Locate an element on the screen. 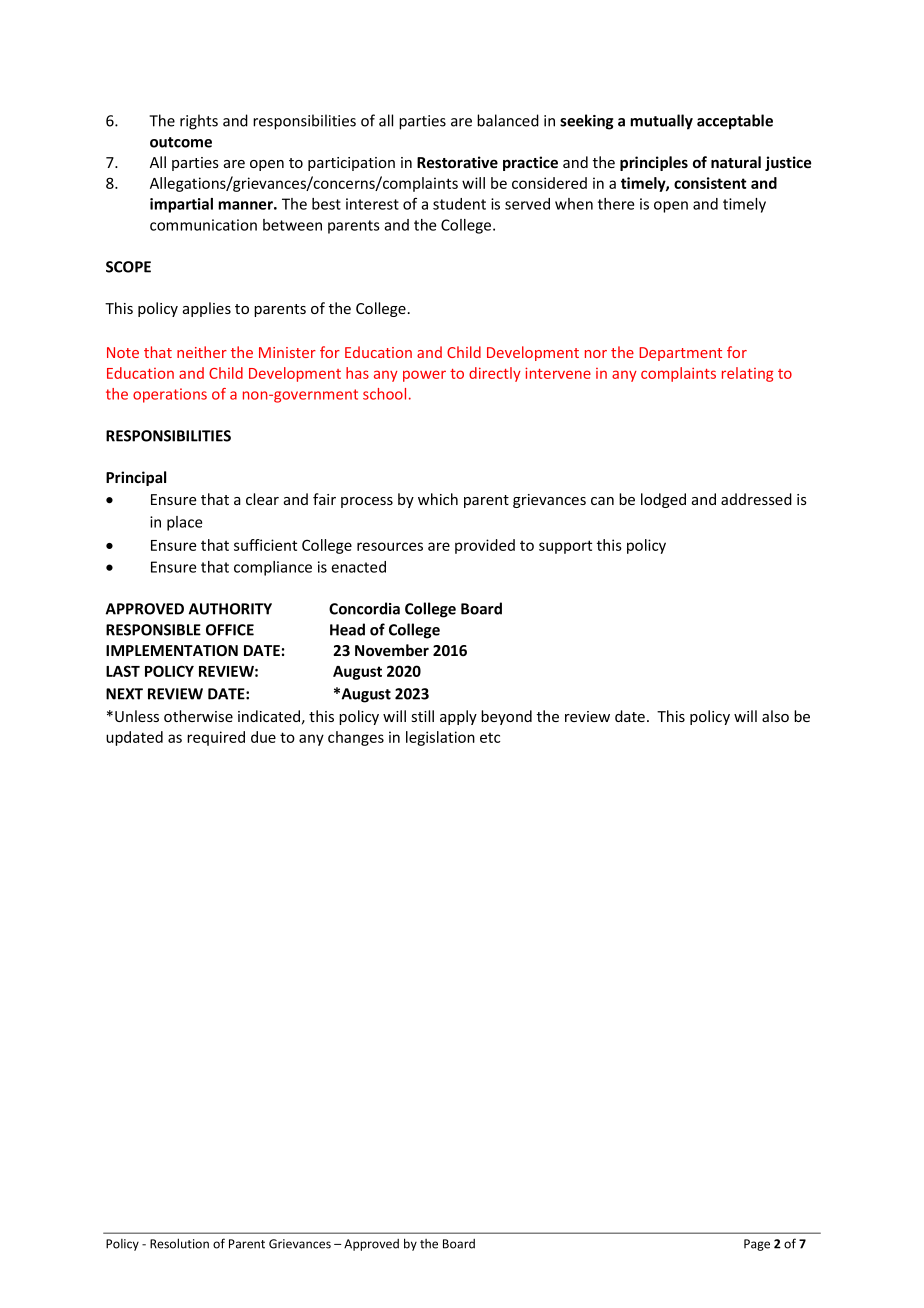 This screenshot has height=1308, width=924. also is located at coordinates (775, 716).
